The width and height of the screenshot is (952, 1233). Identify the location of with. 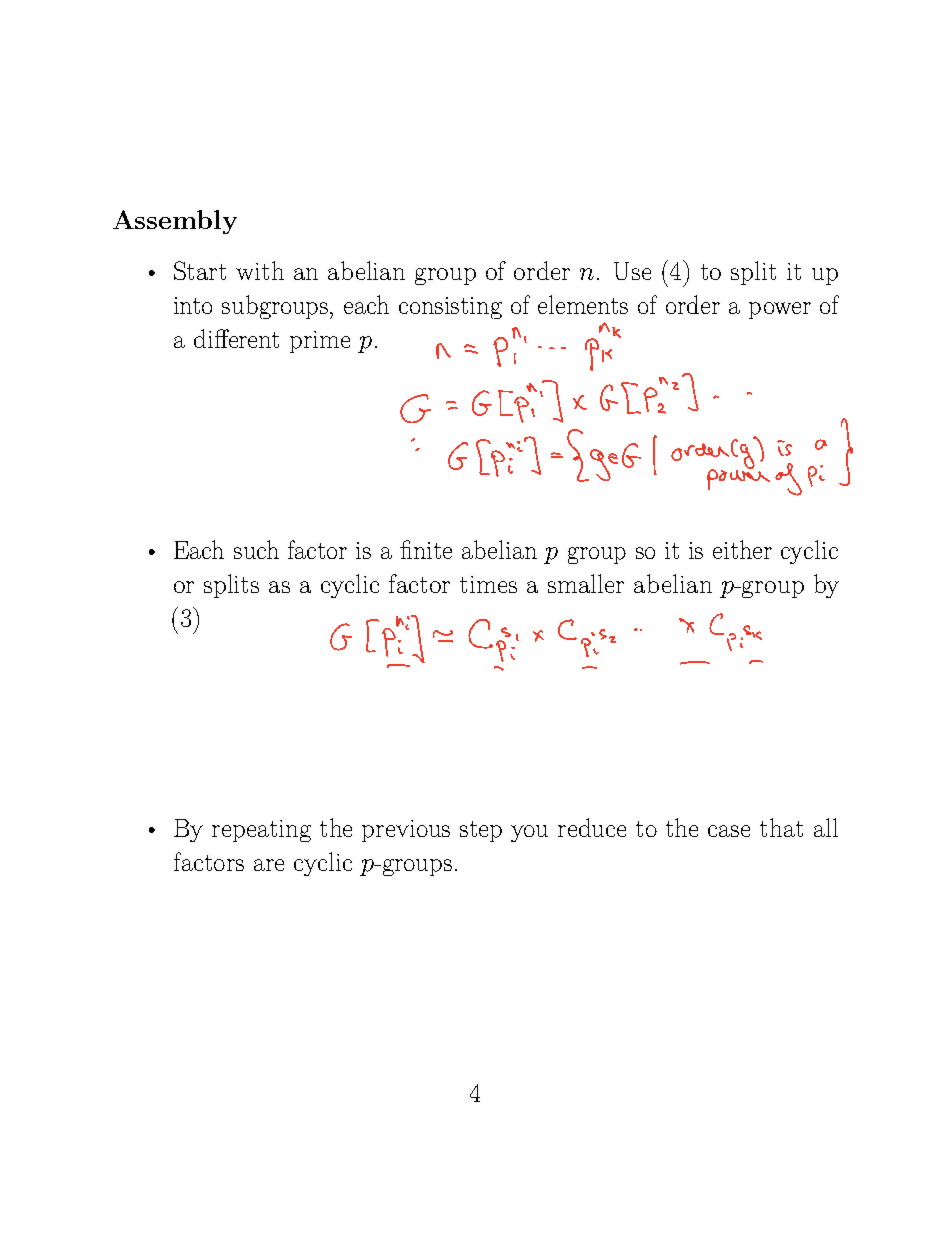
(260, 270).
